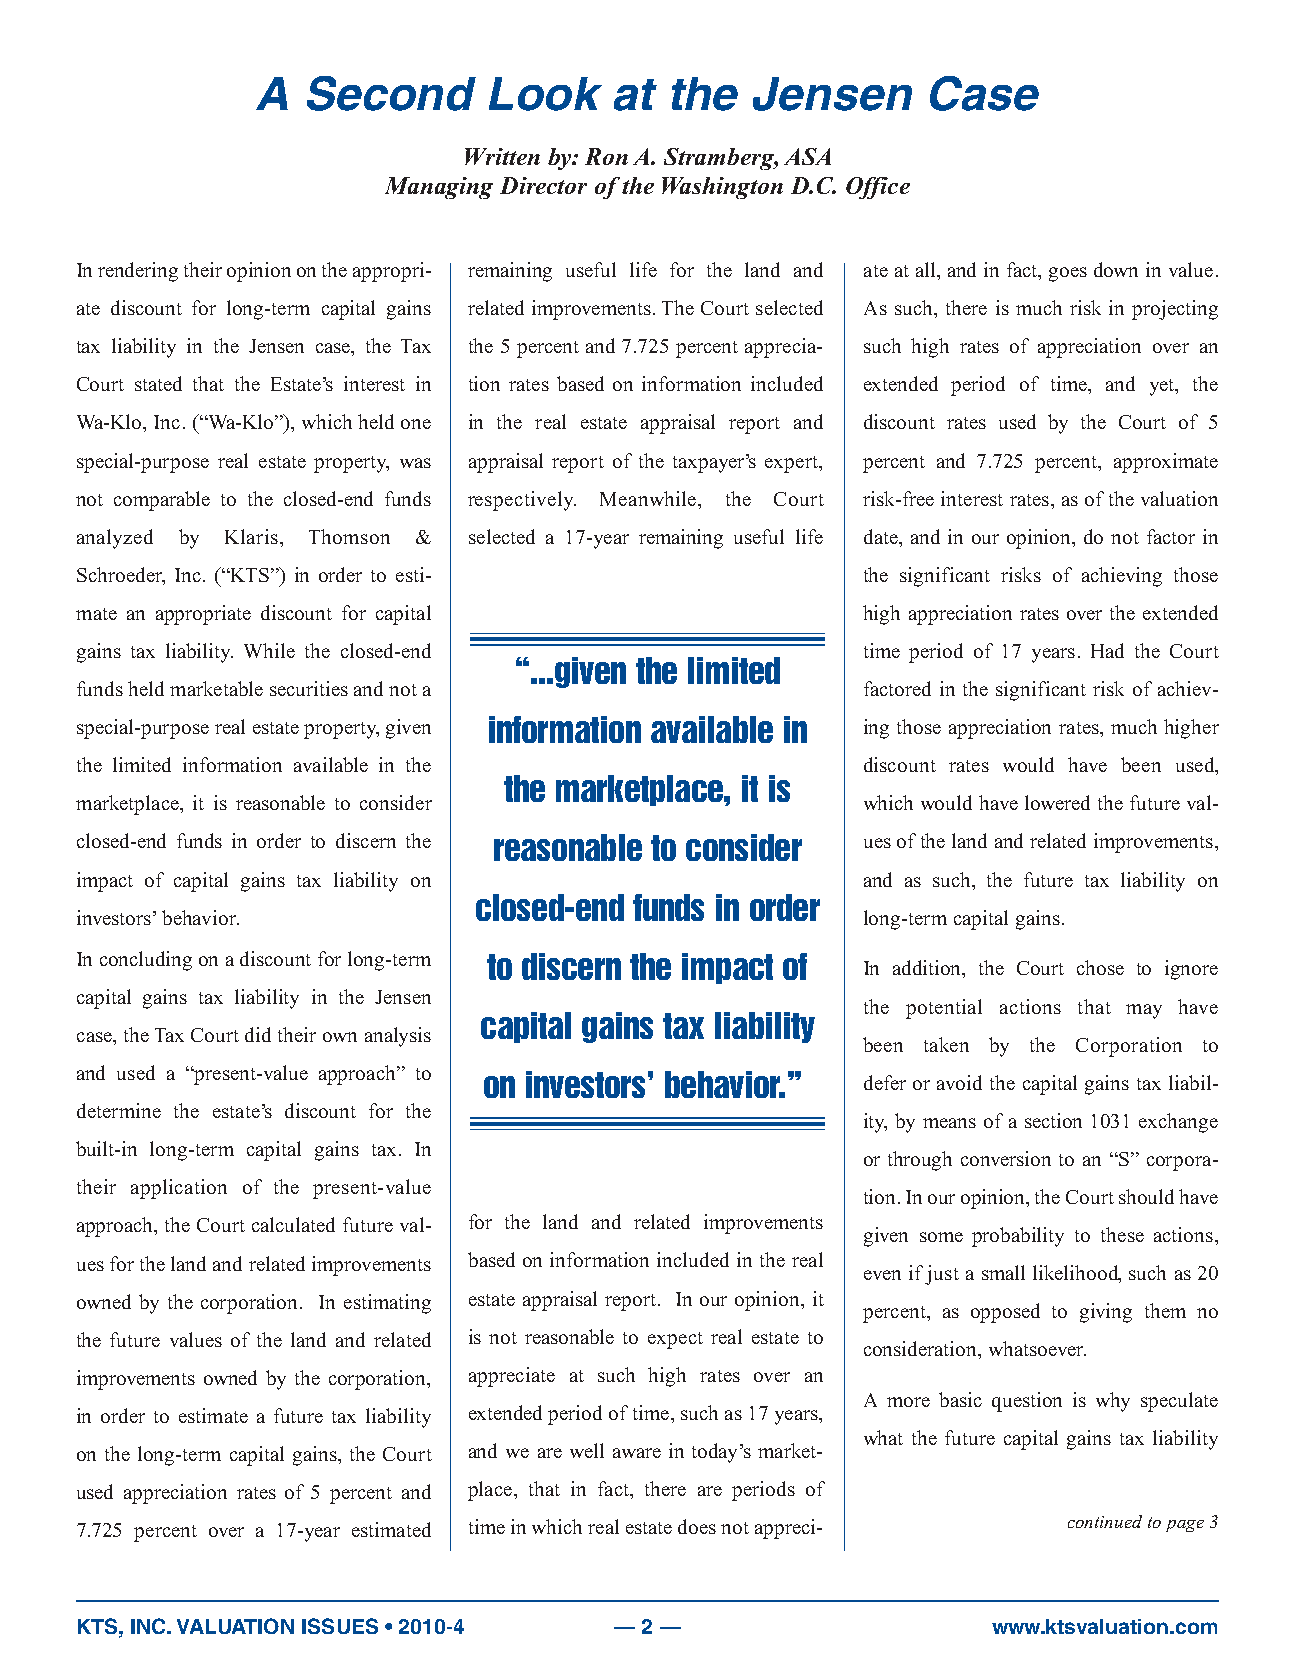 This document has height=1676, width=1295. I want to click on rendering, so click(138, 272).
